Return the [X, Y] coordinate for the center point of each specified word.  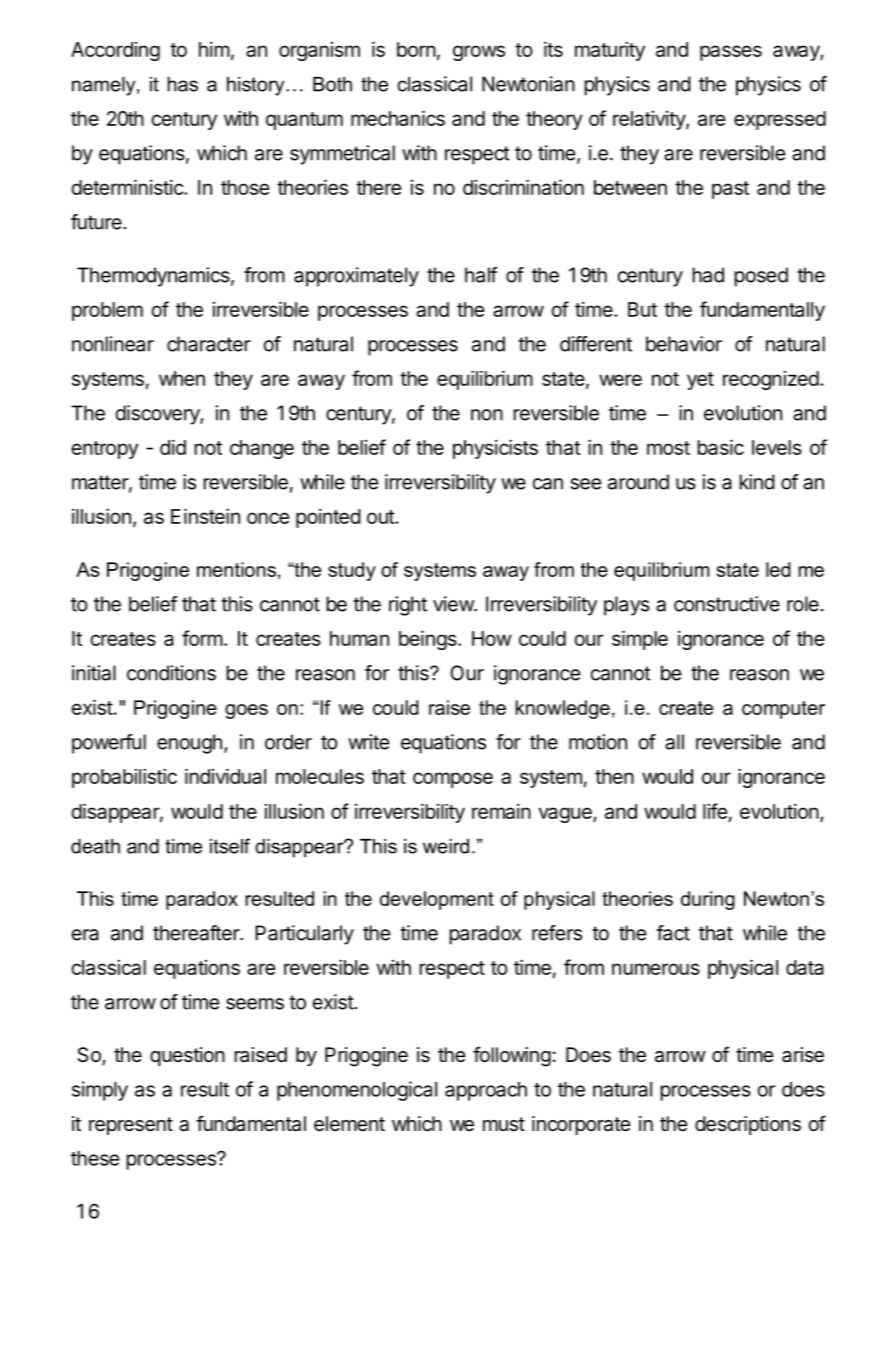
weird [446, 846]
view [454, 604]
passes [731, 53]
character [209, 344]
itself [230, 846]
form [202, 638]
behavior [684, 344]
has [183, 84]
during [708, 900]
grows [479, 53]
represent [131, 1126]
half [481, 275]
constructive [727, 604]
